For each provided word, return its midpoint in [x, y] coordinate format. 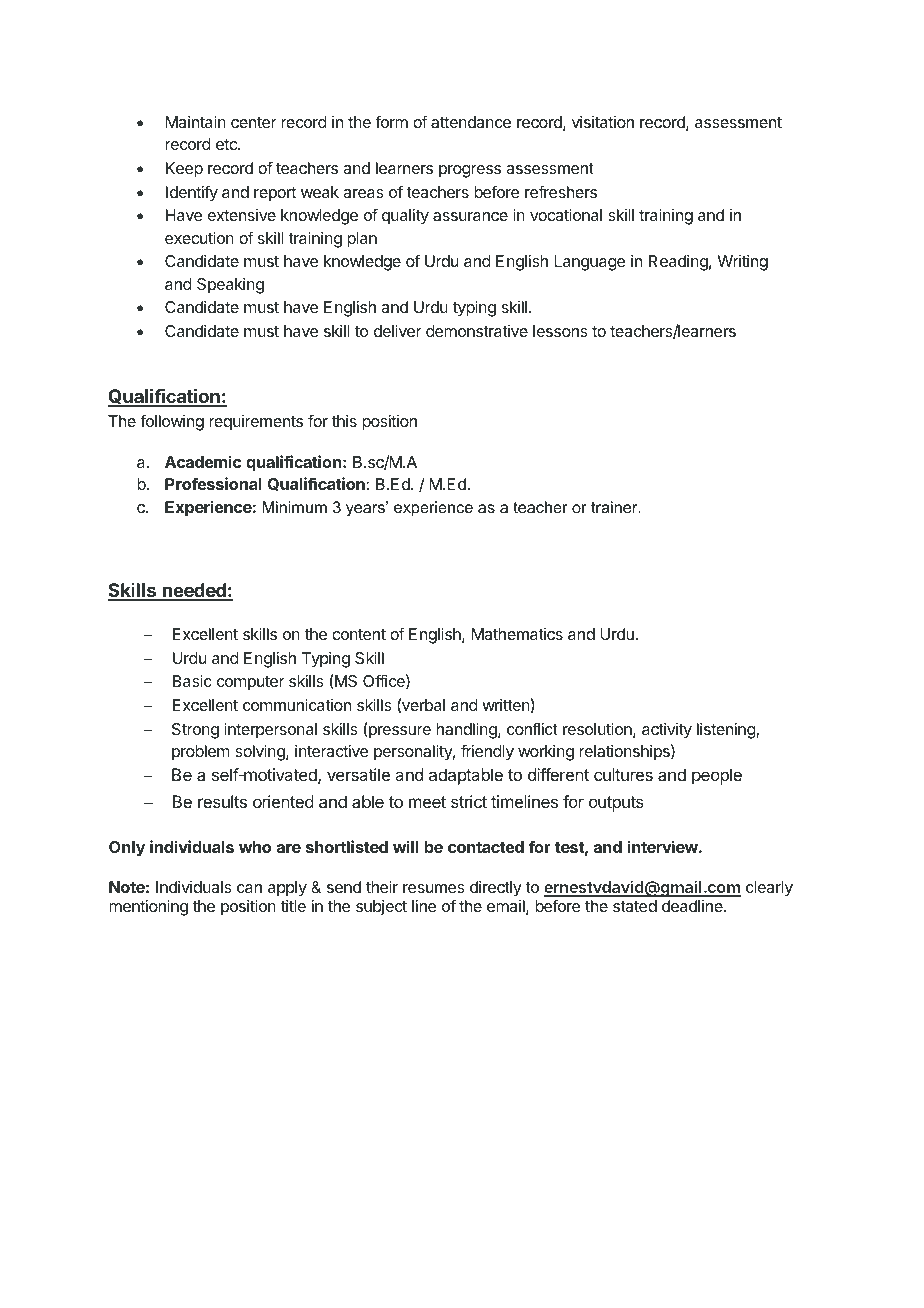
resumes [434, 888]
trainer [615, 507]
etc [227, 144]
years [366, 509]
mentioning [148, 908]
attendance [471, 122]
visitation [603, 122]
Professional [213, 483]
